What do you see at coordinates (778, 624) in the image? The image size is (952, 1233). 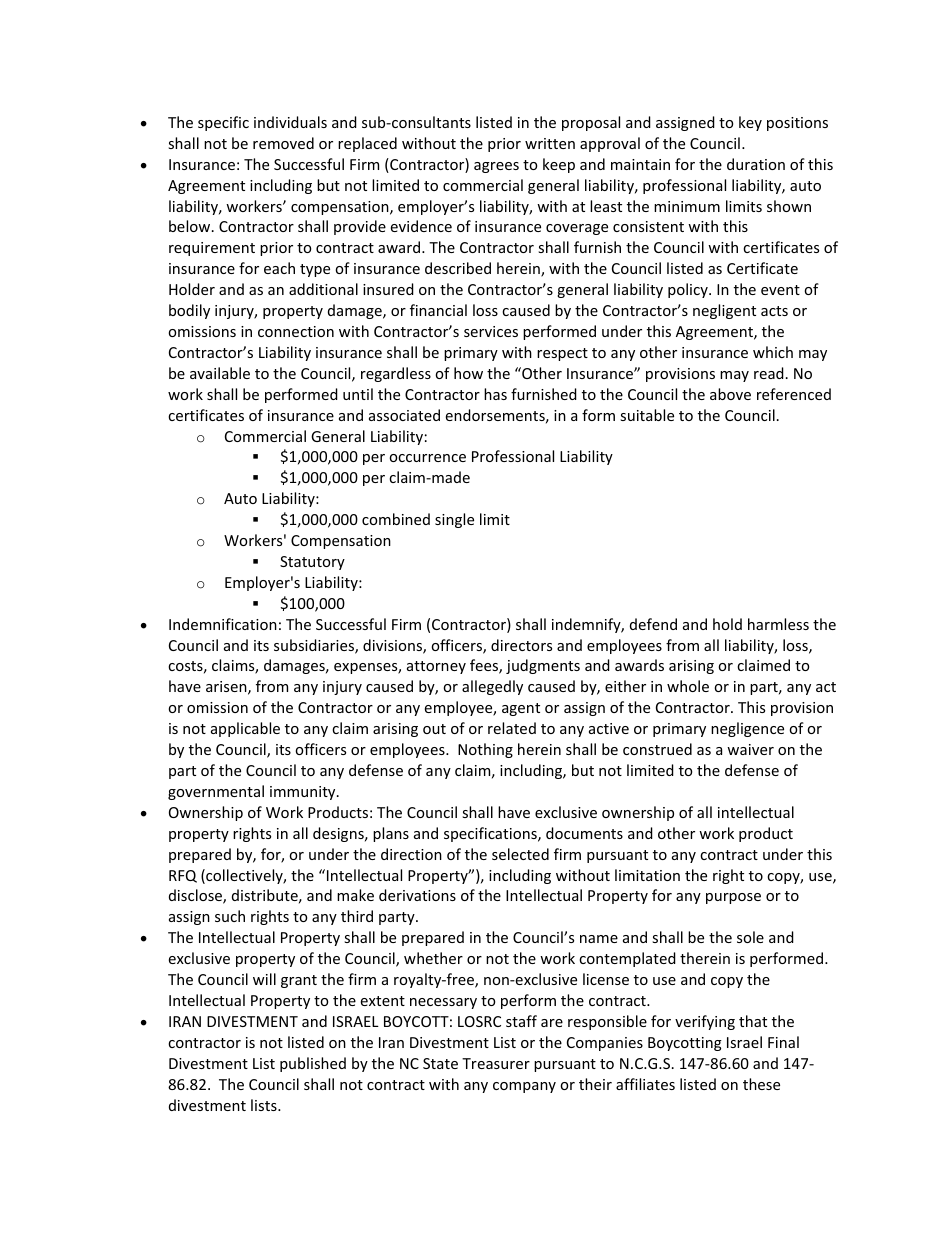 I see `harmless` at bounding box center [778, 624].
